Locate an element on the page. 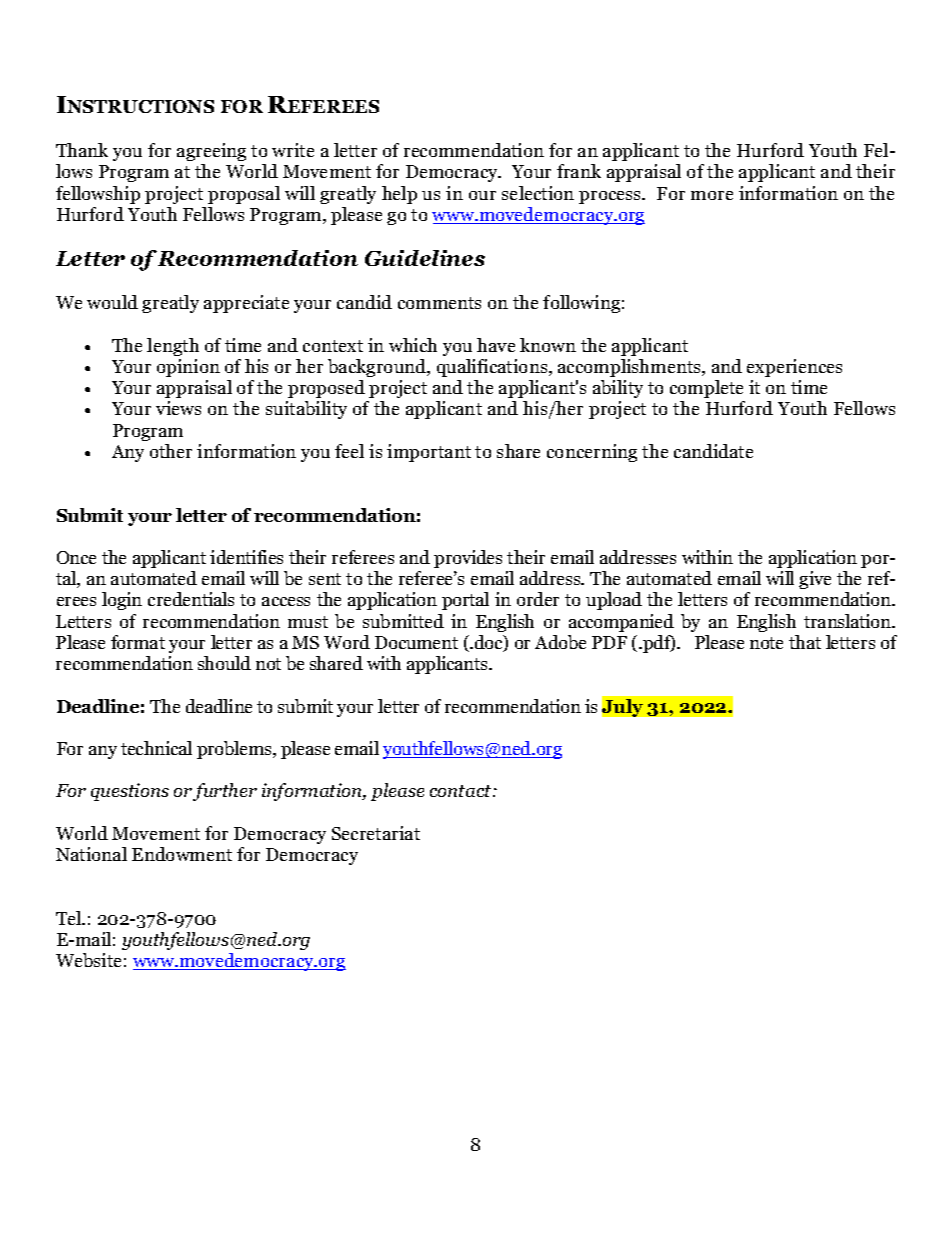  length is located at coordinates (173, 347).
